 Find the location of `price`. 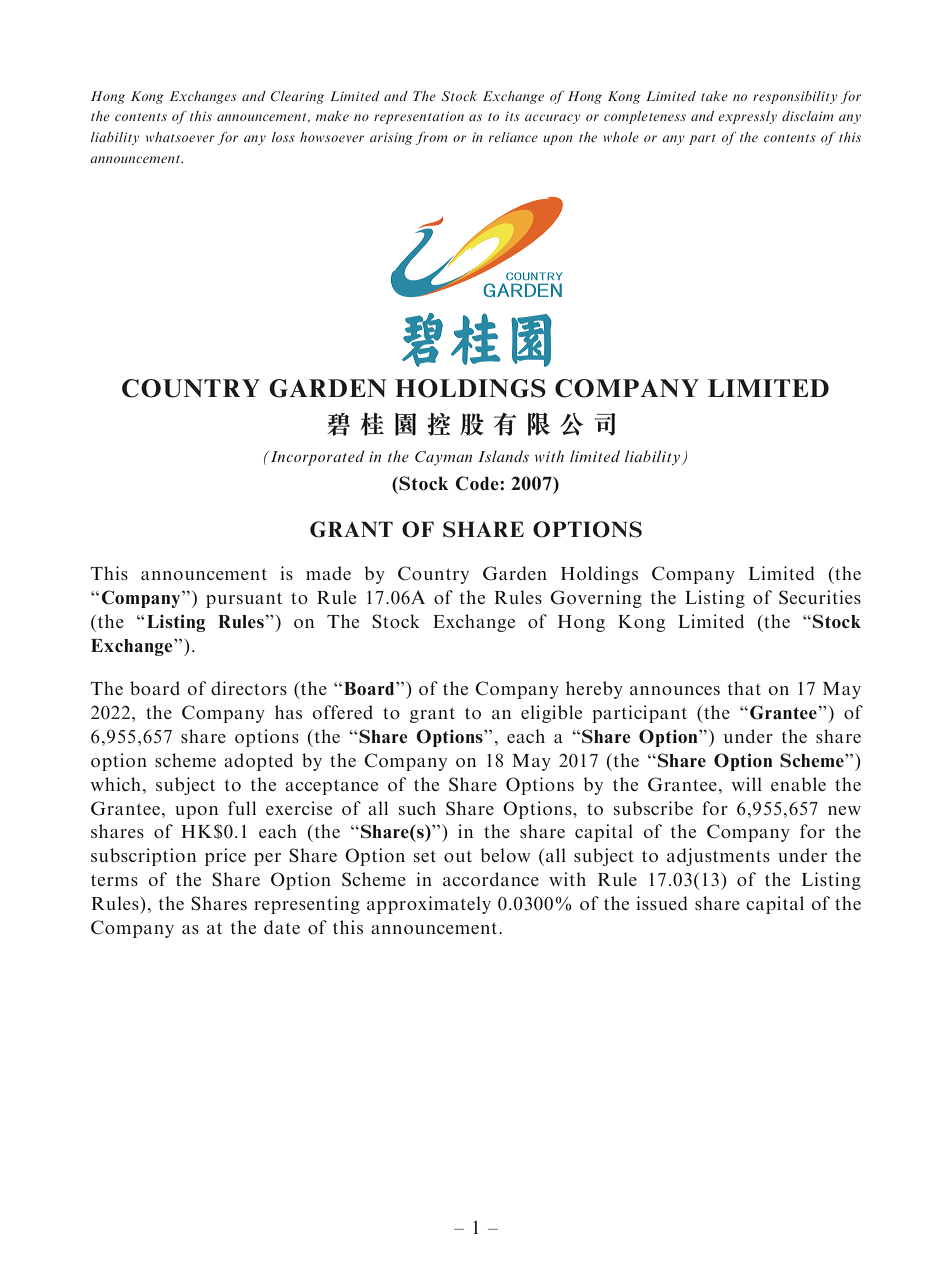

price is located at coordinates (225, 857).
